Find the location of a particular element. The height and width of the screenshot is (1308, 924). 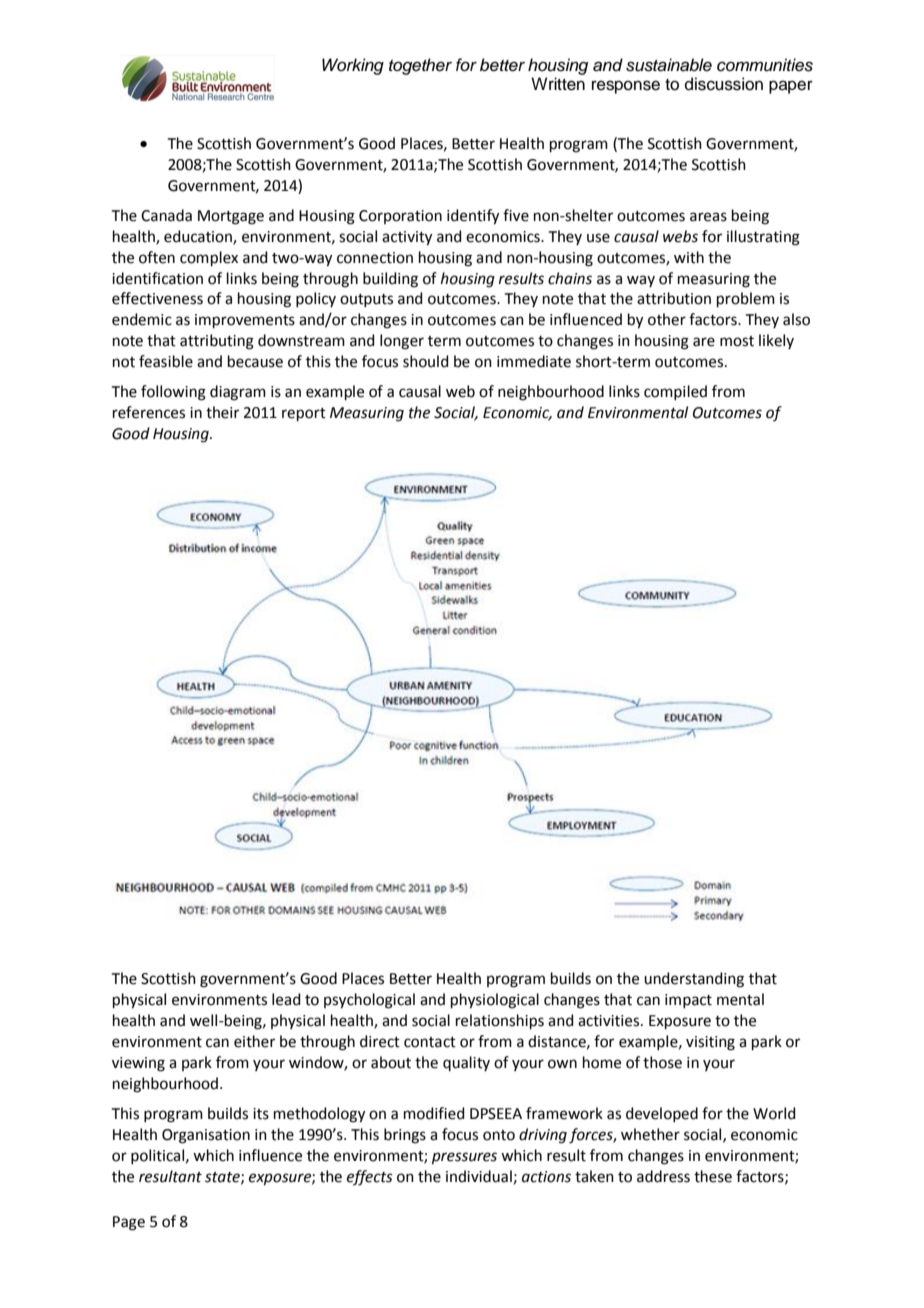

discussion is located at coordinates (724, 84).
